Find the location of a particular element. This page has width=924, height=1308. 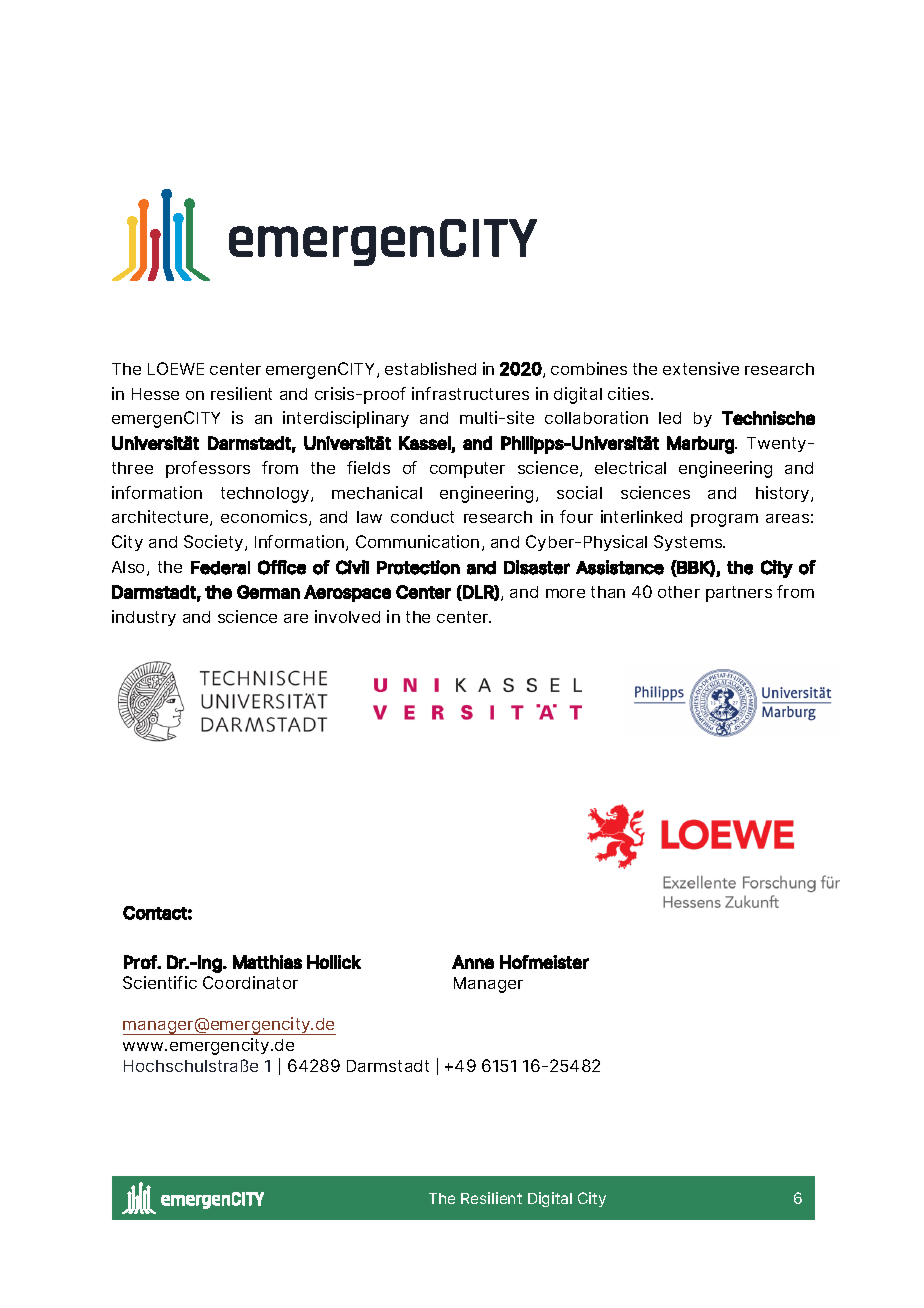

LOEWE is located at coordinates (176, 368).
